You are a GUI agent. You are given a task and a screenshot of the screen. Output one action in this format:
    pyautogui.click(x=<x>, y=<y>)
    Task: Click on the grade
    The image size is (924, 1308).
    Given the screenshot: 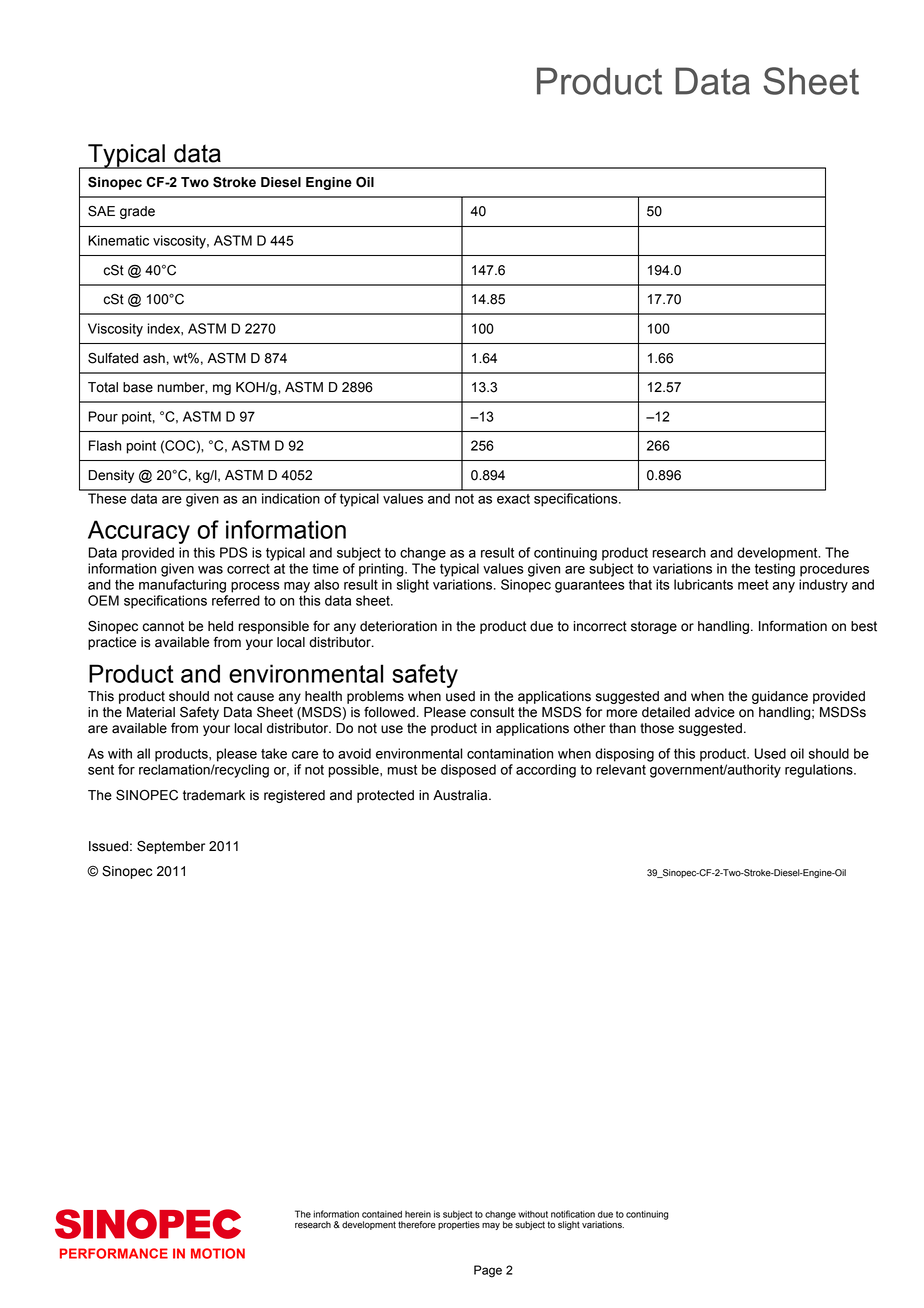 What is the action you would take?
    pyautogui.click(x=137, y=212)
